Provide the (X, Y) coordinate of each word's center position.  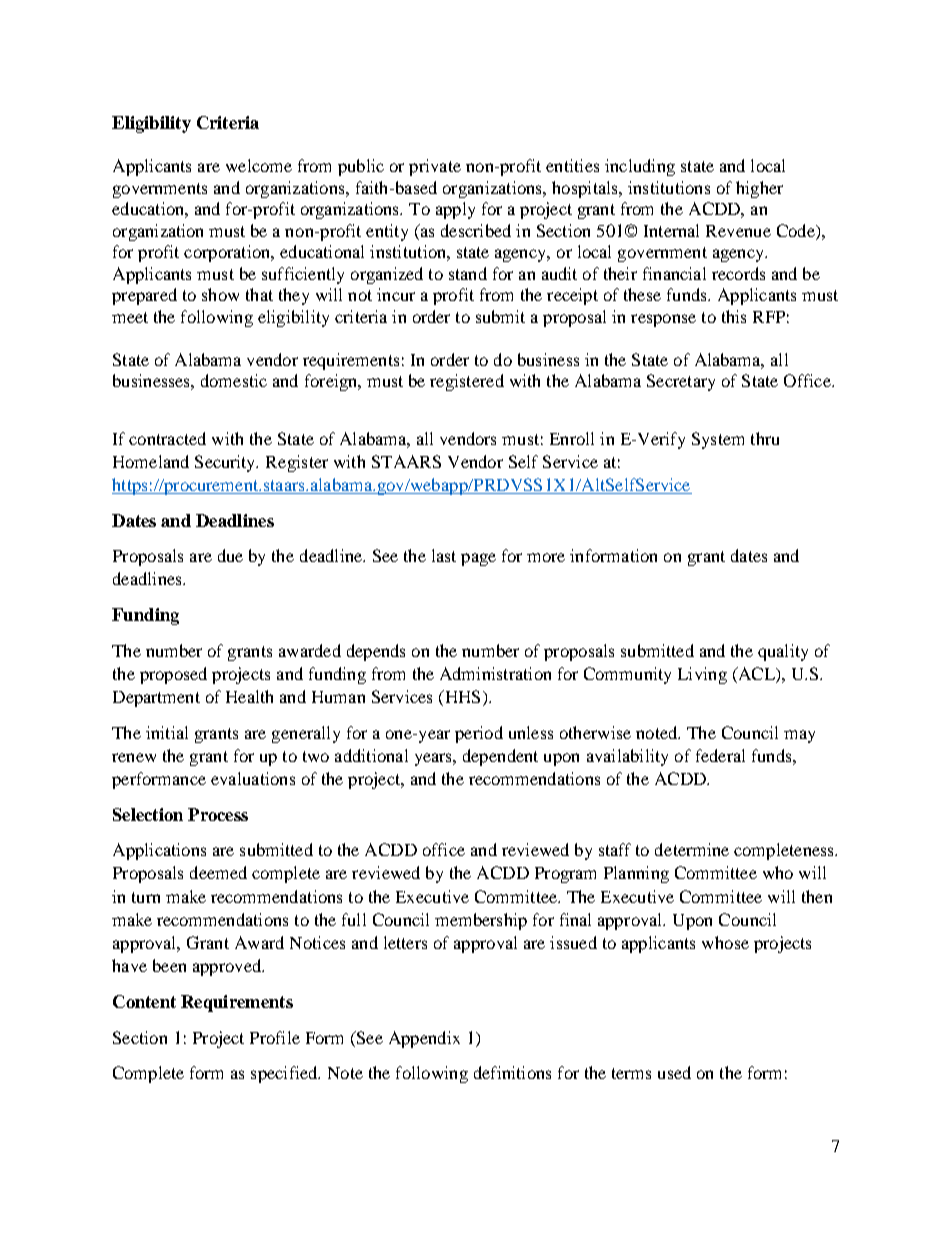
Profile (275, 1037)
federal (720, 755)
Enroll (572, 438)
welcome (259, 165)
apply (455, 210)
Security (226, 463)
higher (759, 189)
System (718, 440)
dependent (500, 757)
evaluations (253, 778)
